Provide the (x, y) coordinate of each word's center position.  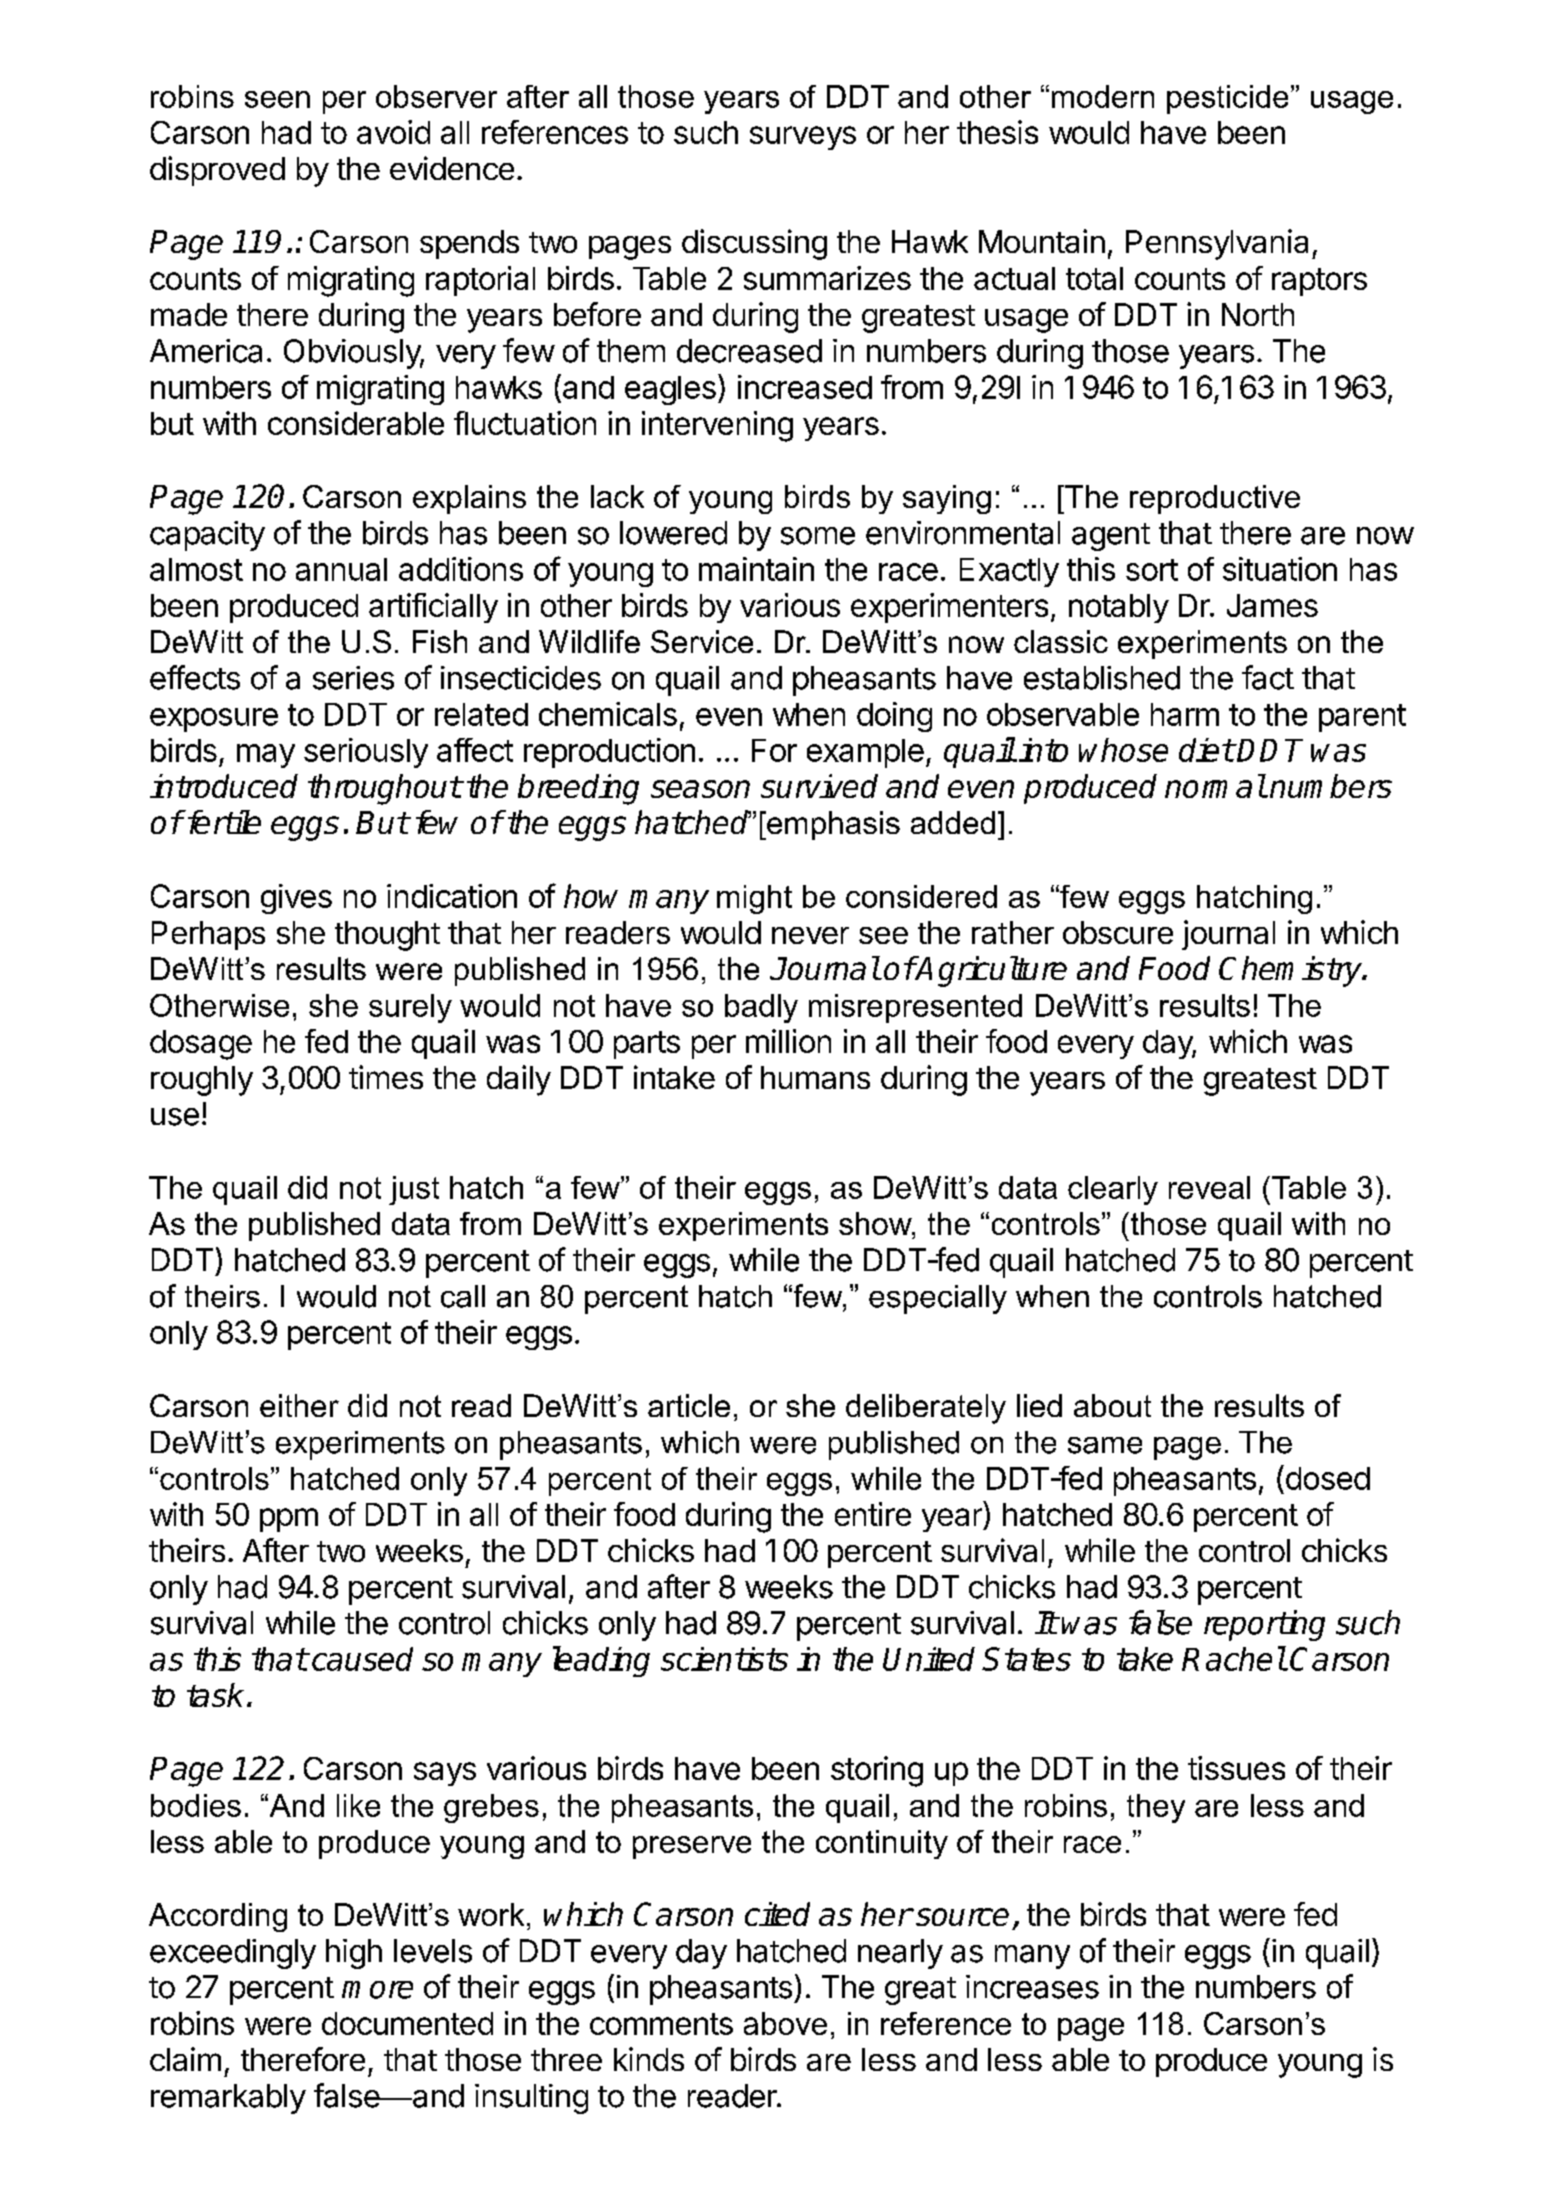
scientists (724, 1659)
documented (407, 2023)
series (353, 678)
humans (815, 1077)
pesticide (1227, 99)
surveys (803, 138)
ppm (289, 1520)
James (1272, 605)
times (386, 1077)
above (785, 2023)
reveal (1209, 1187)
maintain (756, 569)
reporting (1264, 1625)
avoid (393, 132)
